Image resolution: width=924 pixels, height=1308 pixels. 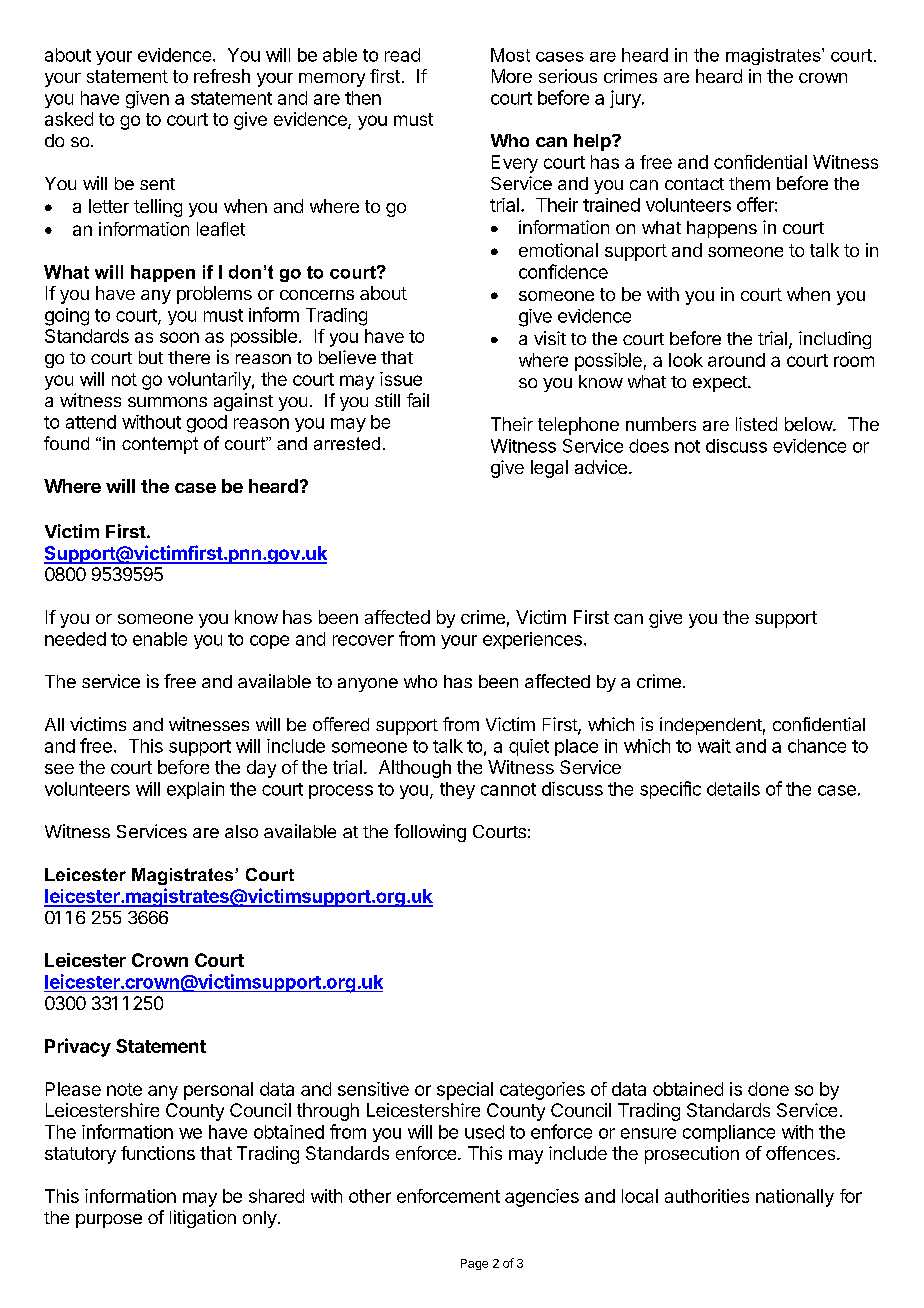 I want to click on More, so click(x=512, y=76).
